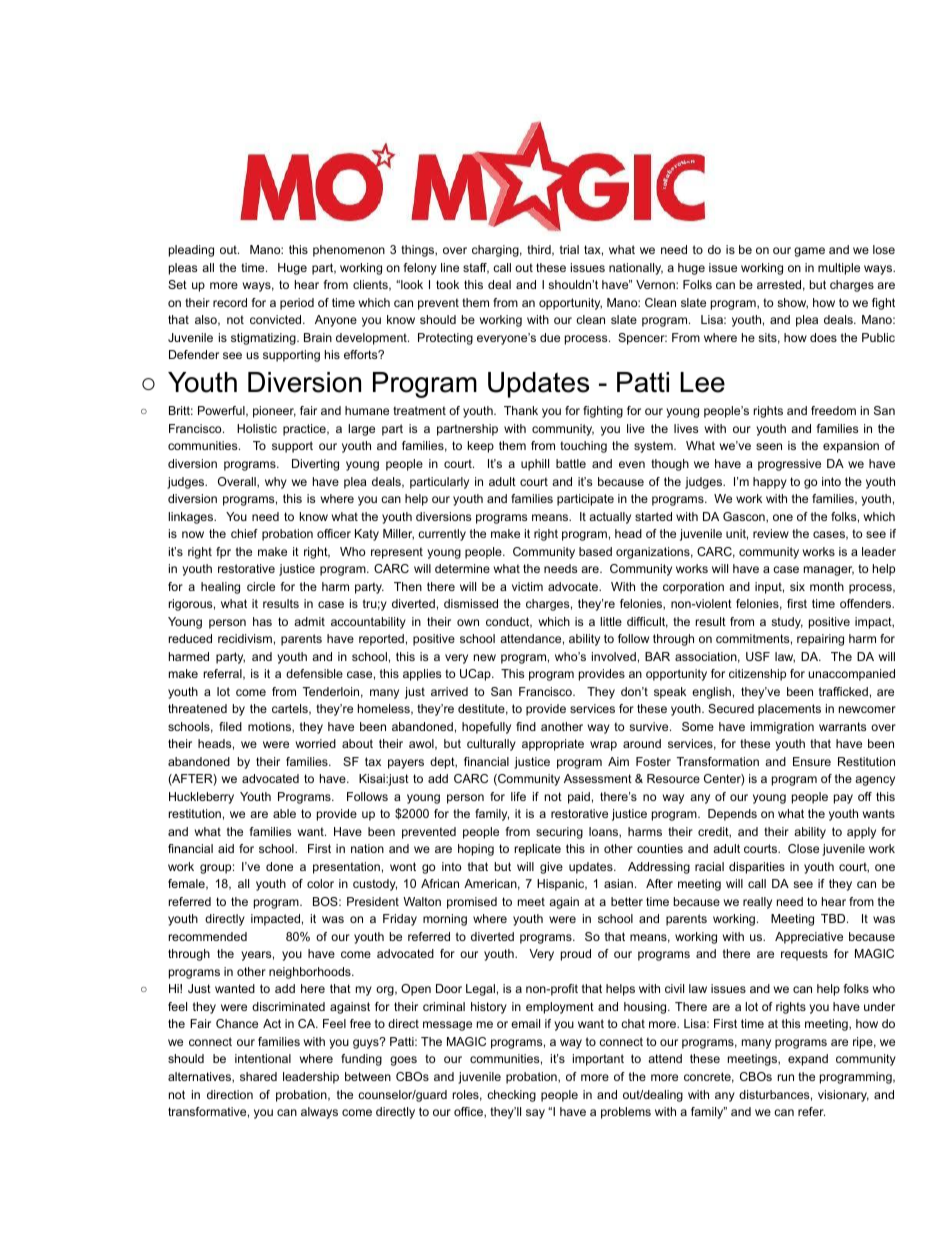 The width and height of the document is (952, 1233). What do you see at coordinates (757, 868) in the document?
I see `disparities` at bounding box center [757, 868].
